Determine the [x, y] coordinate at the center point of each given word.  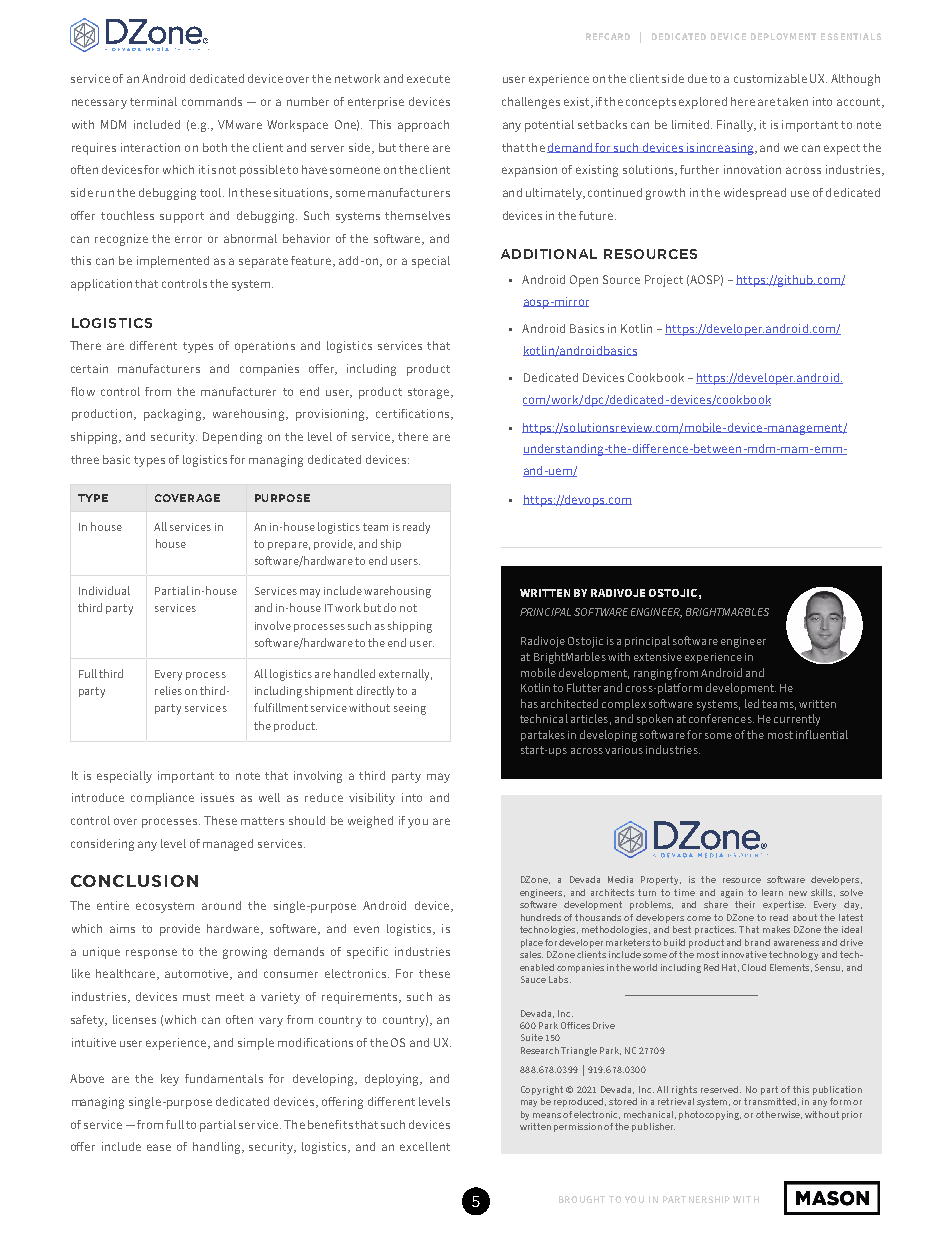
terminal [153, 101]
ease [159, 1147]
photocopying [710, 1115]
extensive [658, 657]
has [529, 703]
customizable [770, 78]
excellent [425, 1146]
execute [428, 79]
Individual [104, 590]
